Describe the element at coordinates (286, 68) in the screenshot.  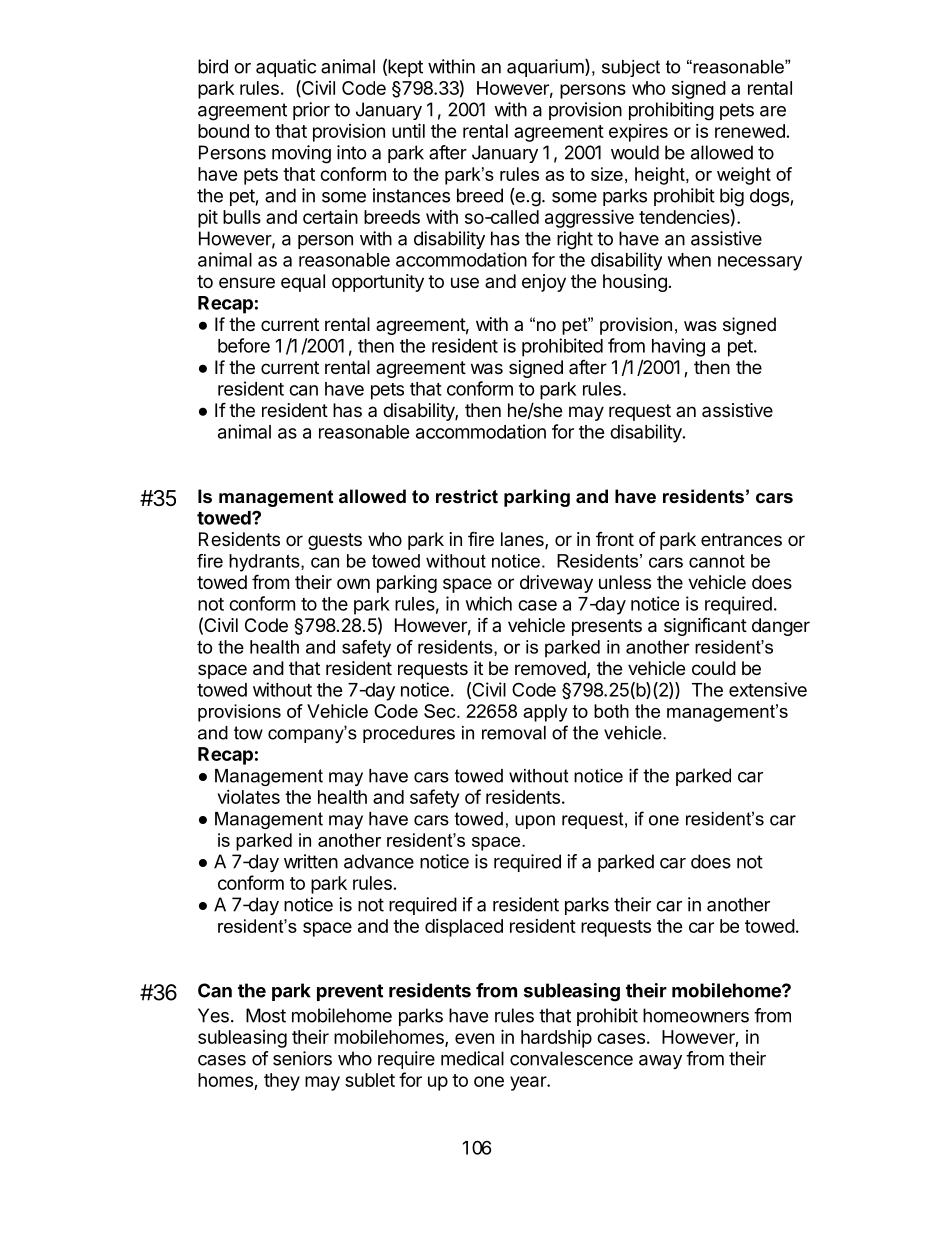
I see `aquatic` at that location.
